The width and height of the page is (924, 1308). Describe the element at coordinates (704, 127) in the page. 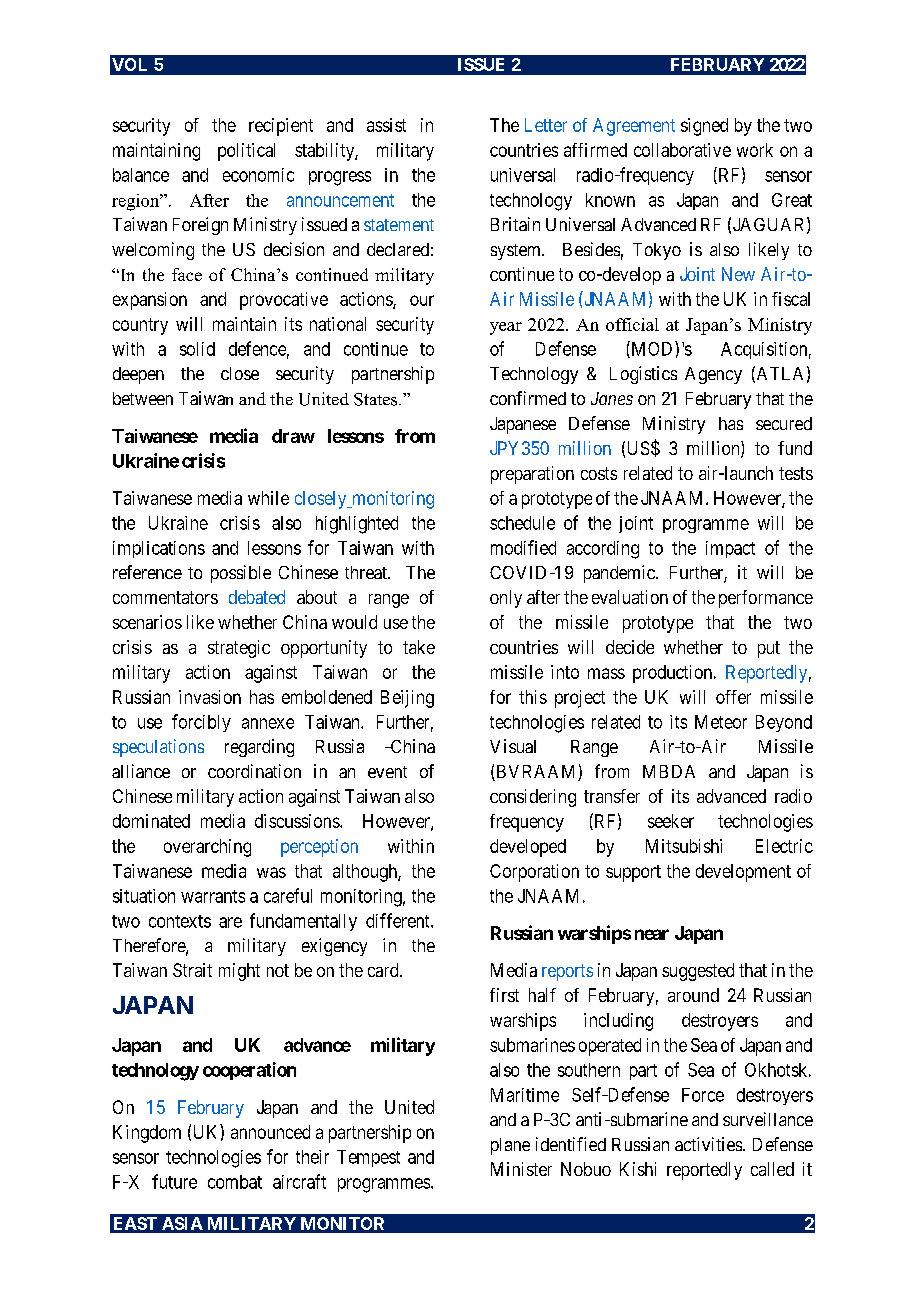

I see `signed` at that location.
